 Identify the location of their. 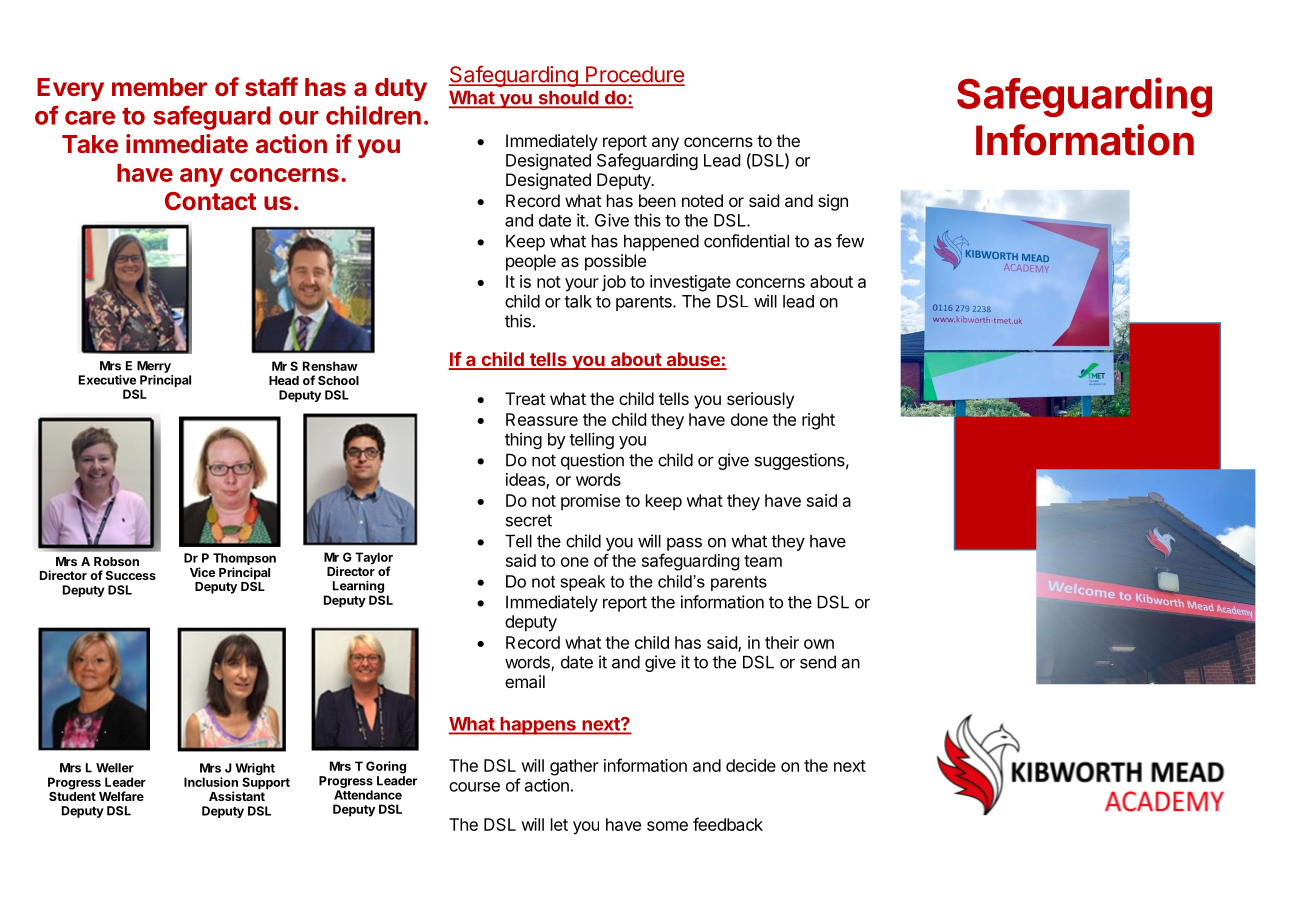
(782, 642).
